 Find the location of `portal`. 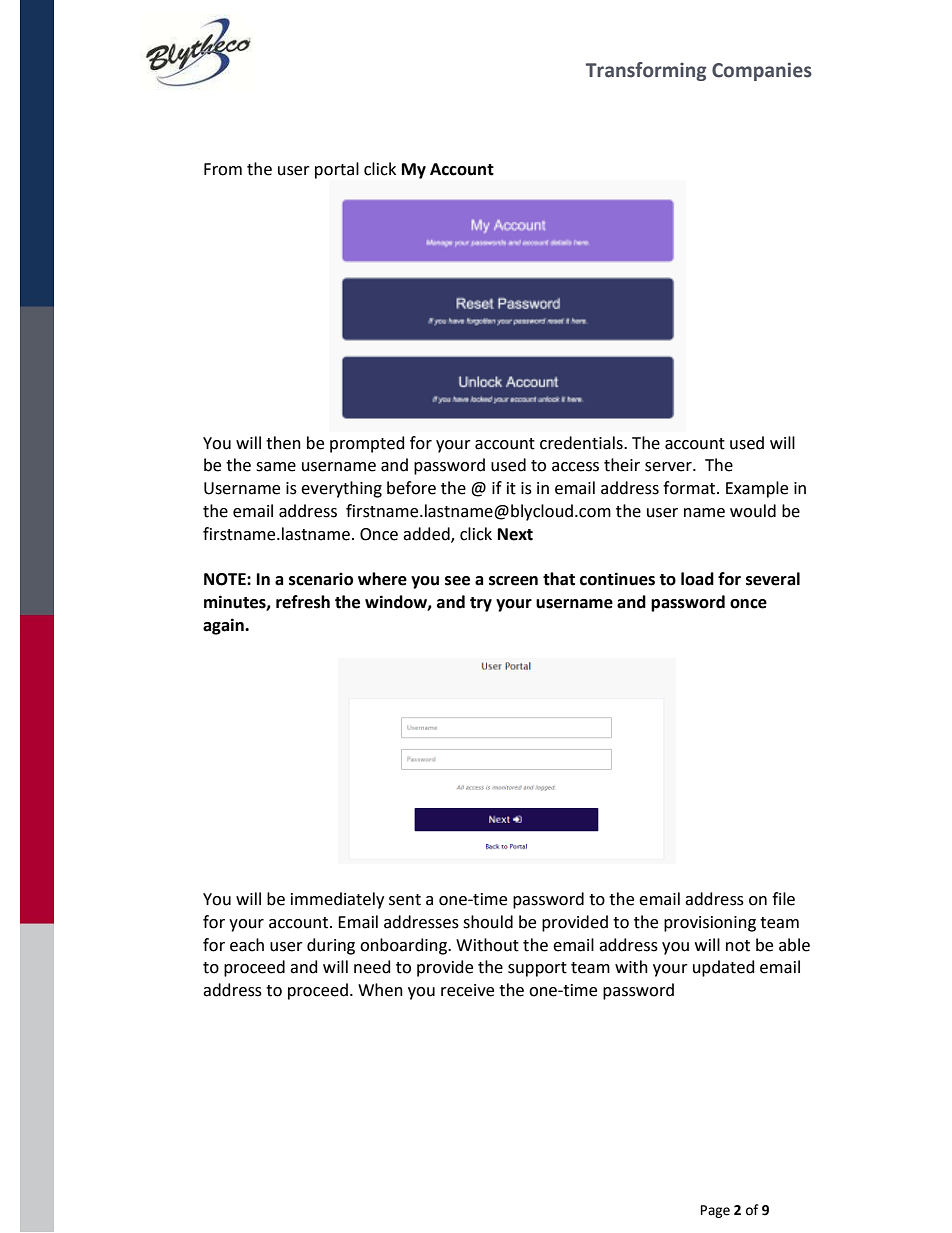

portal is located at coordinates (337, 170).
